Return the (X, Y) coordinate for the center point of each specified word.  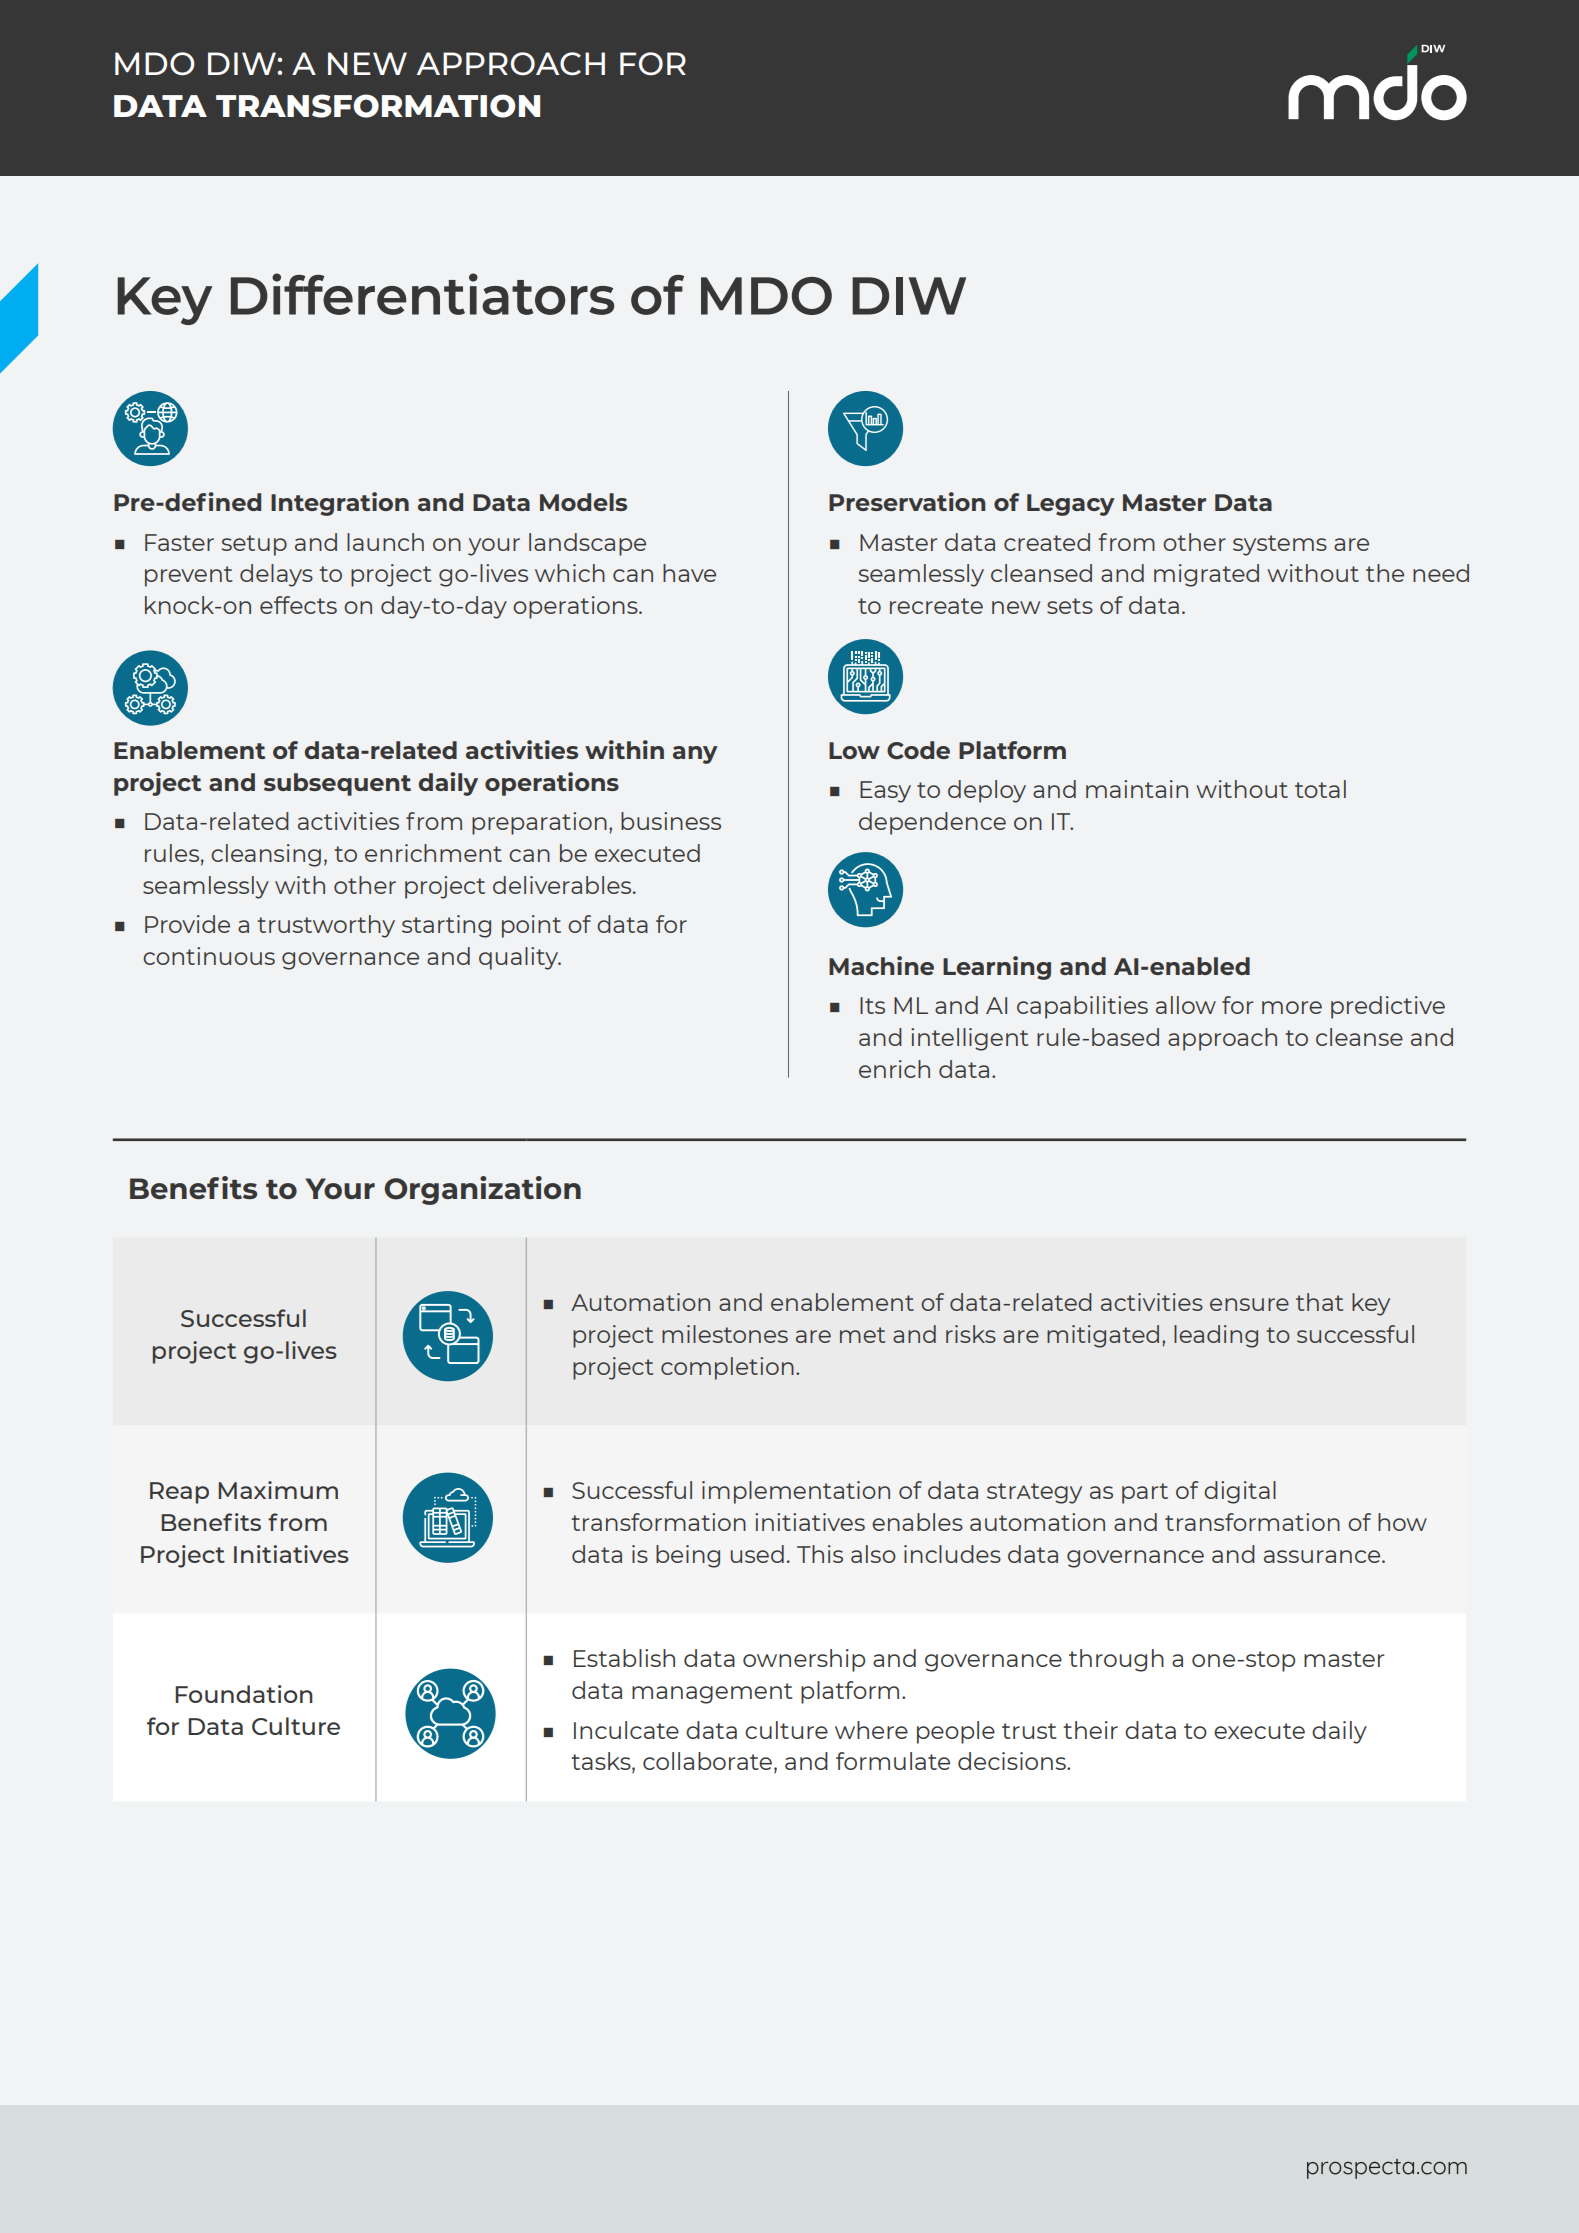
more (1292, 1007)
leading (1216, 1336)
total (1320, 789)
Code (918, 750)
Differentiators (422, 294)
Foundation (244, 1694)
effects (298, 605)
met (862, 1335)
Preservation (907, 501)
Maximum (278, 1490)
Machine (881, 965)
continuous (209, 956)
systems (1280, 545)
